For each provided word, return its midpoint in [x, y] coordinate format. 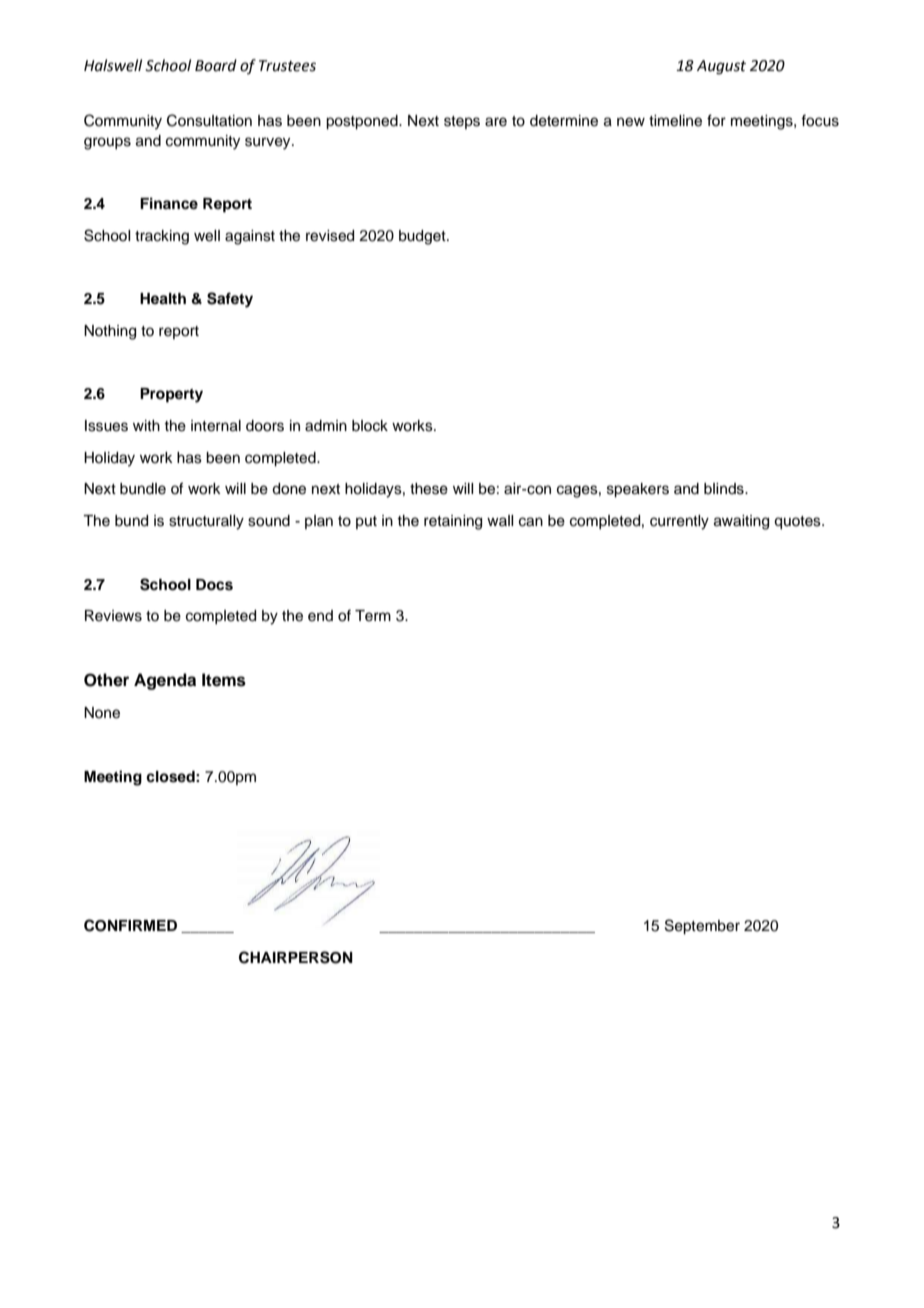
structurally [206, 522]
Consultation [209, 120]
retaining [453, 522]
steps [462, 122]
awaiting [741, 522]
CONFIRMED [130, 925]
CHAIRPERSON [296, 957]
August [721, 67]
